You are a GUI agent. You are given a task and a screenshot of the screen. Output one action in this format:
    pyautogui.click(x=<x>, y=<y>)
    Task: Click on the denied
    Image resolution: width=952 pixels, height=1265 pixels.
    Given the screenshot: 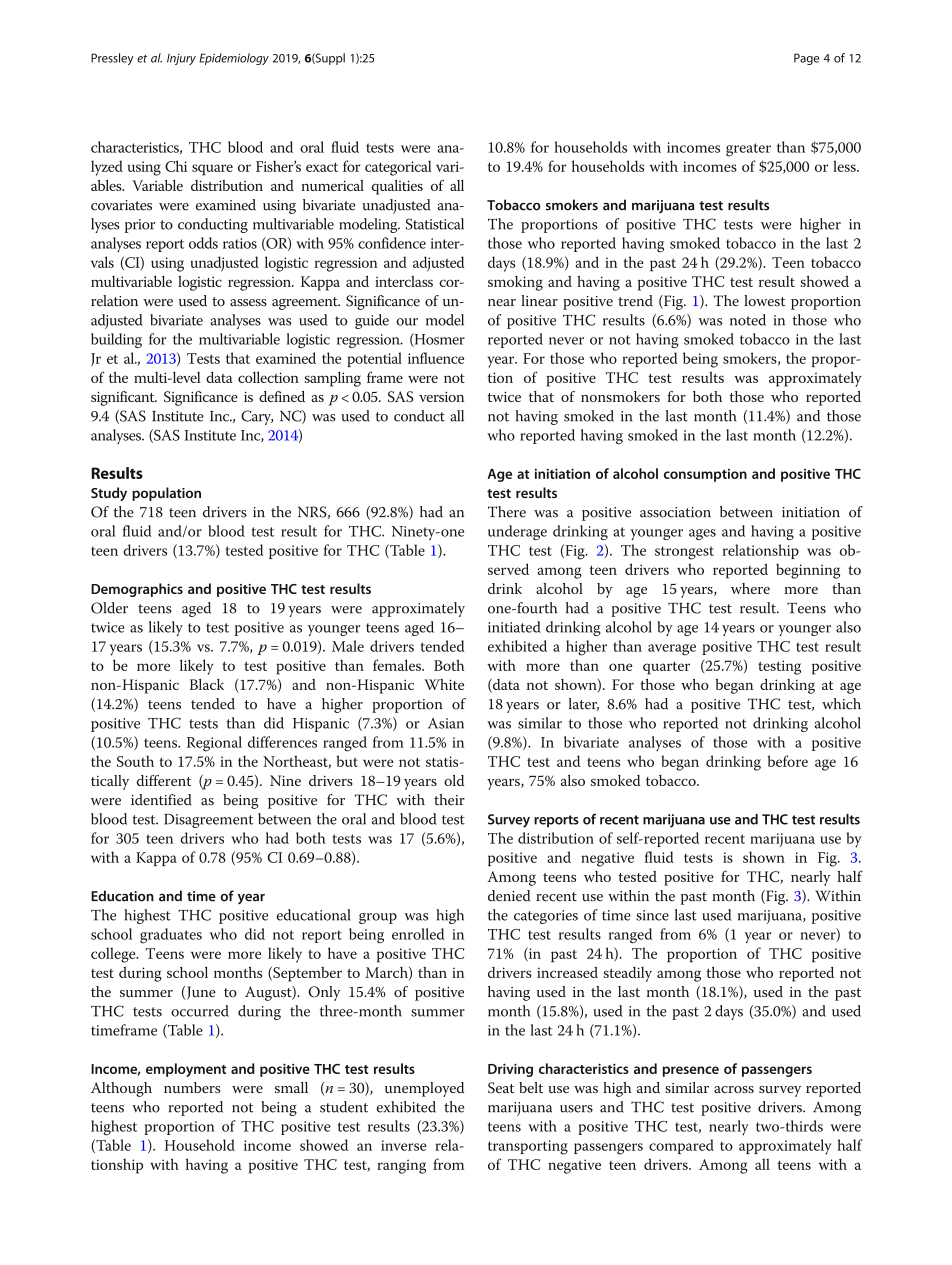 What is the action you would take?
    pyautogui.click(x=509, y=896)
